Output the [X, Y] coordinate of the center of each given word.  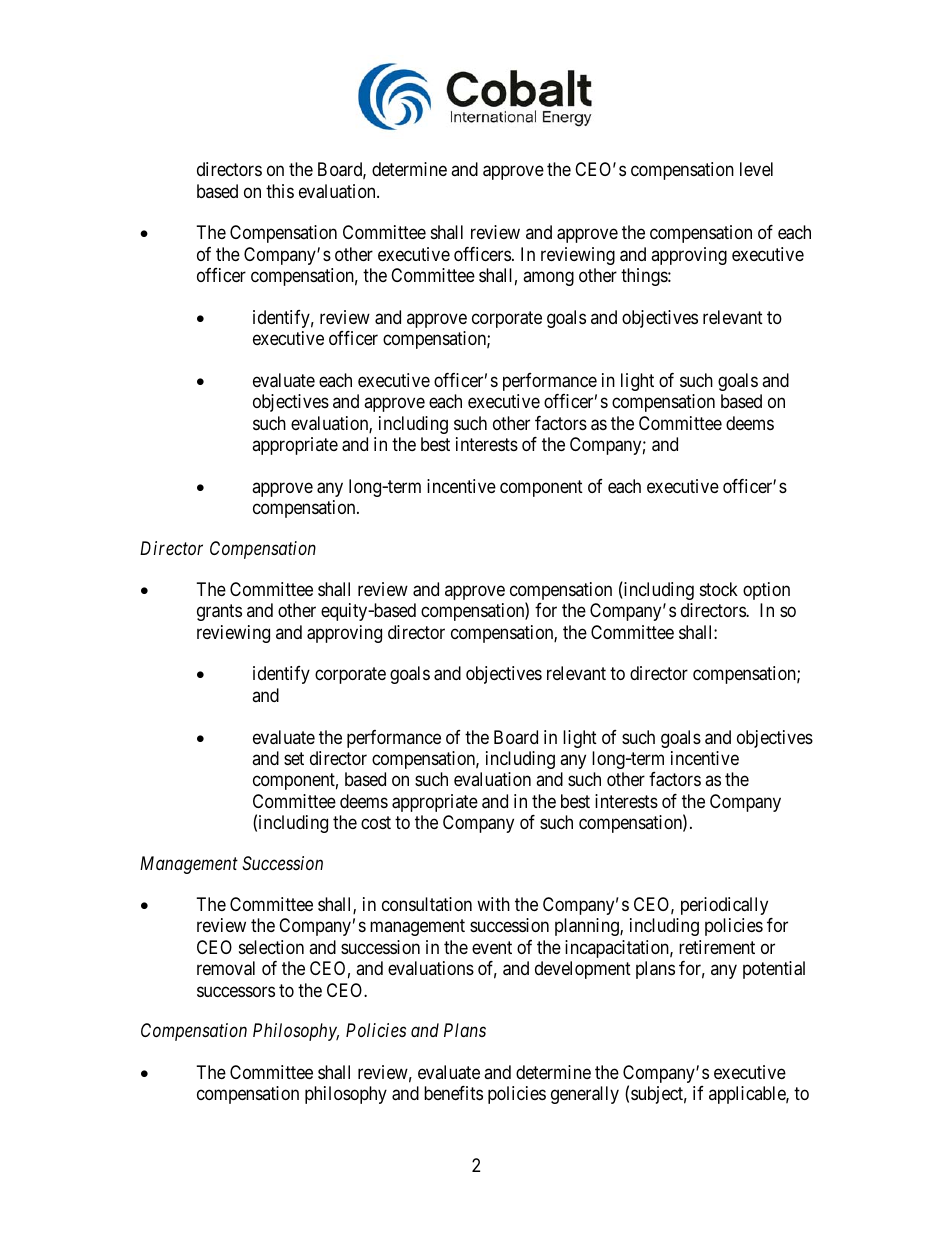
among [548, 279]
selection [271, 947]
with [493, 904]
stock [719, 589]
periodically [724, 906]
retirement [717, 947]
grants [219, 613]
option [766, 591]
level [756, 169]
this [280, 191]
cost [376, 823]
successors [236, 991]
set [294, 758]
